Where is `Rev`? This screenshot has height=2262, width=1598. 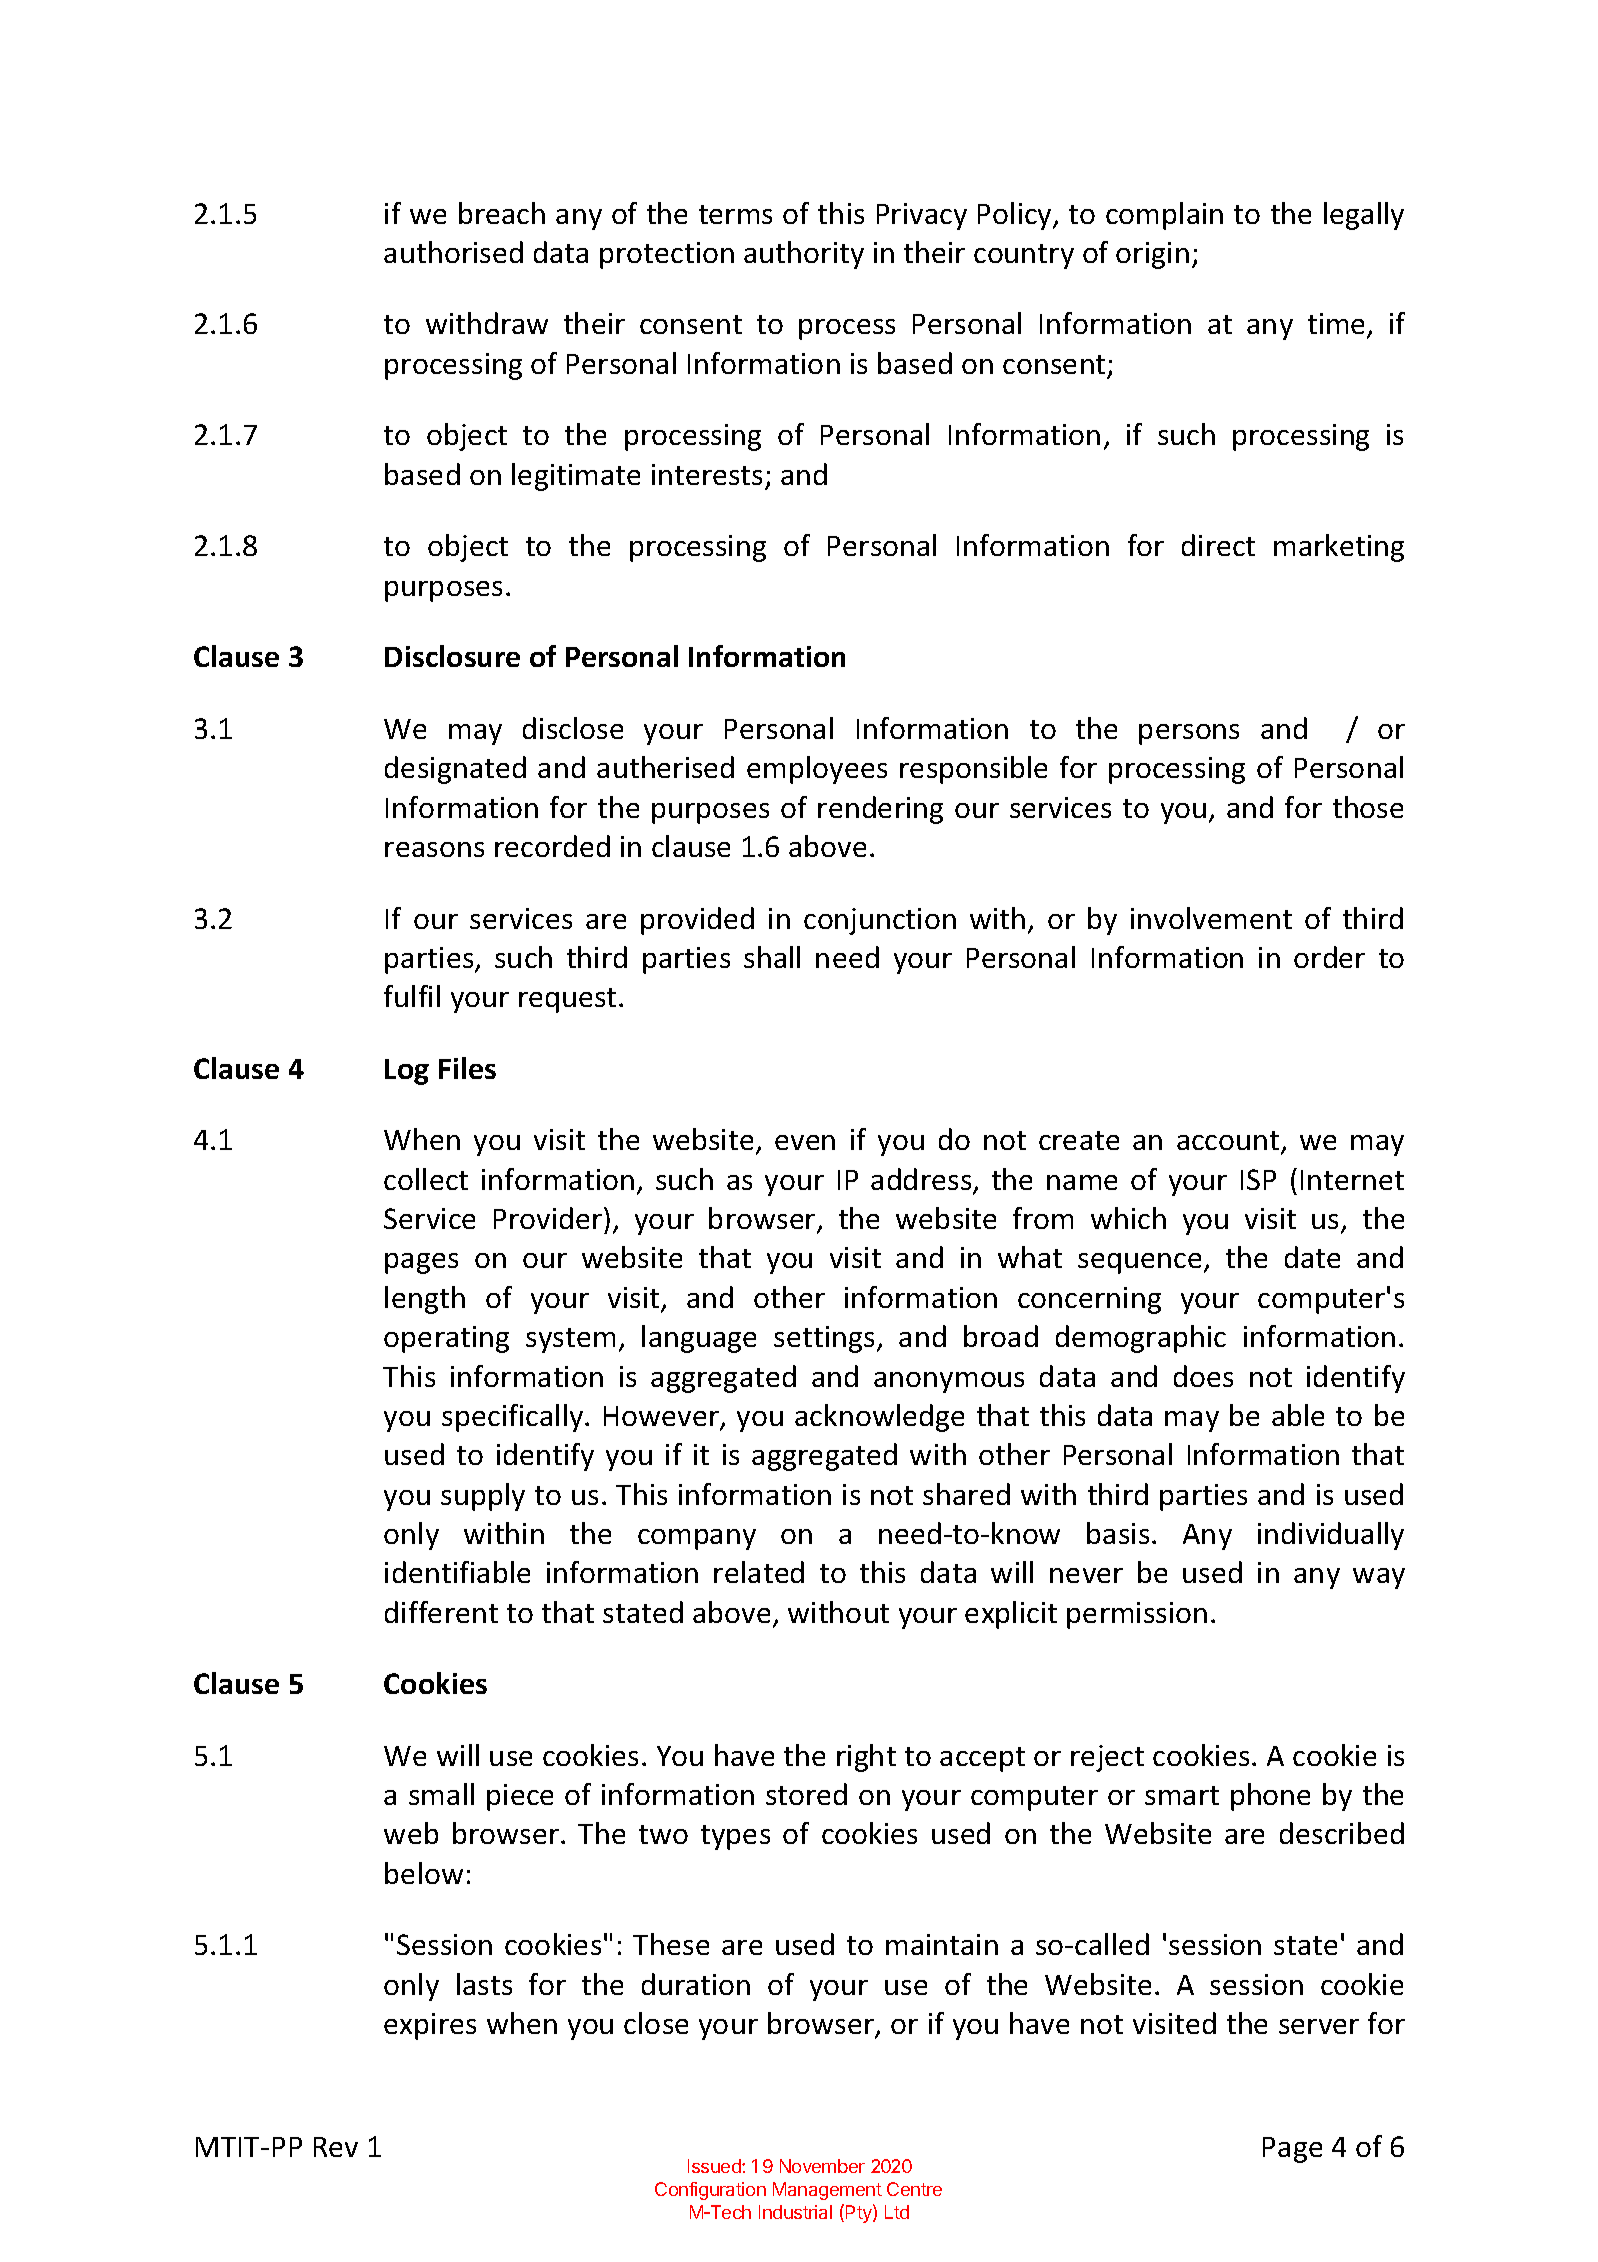 Rev is located at coordinates (336, 2147).
